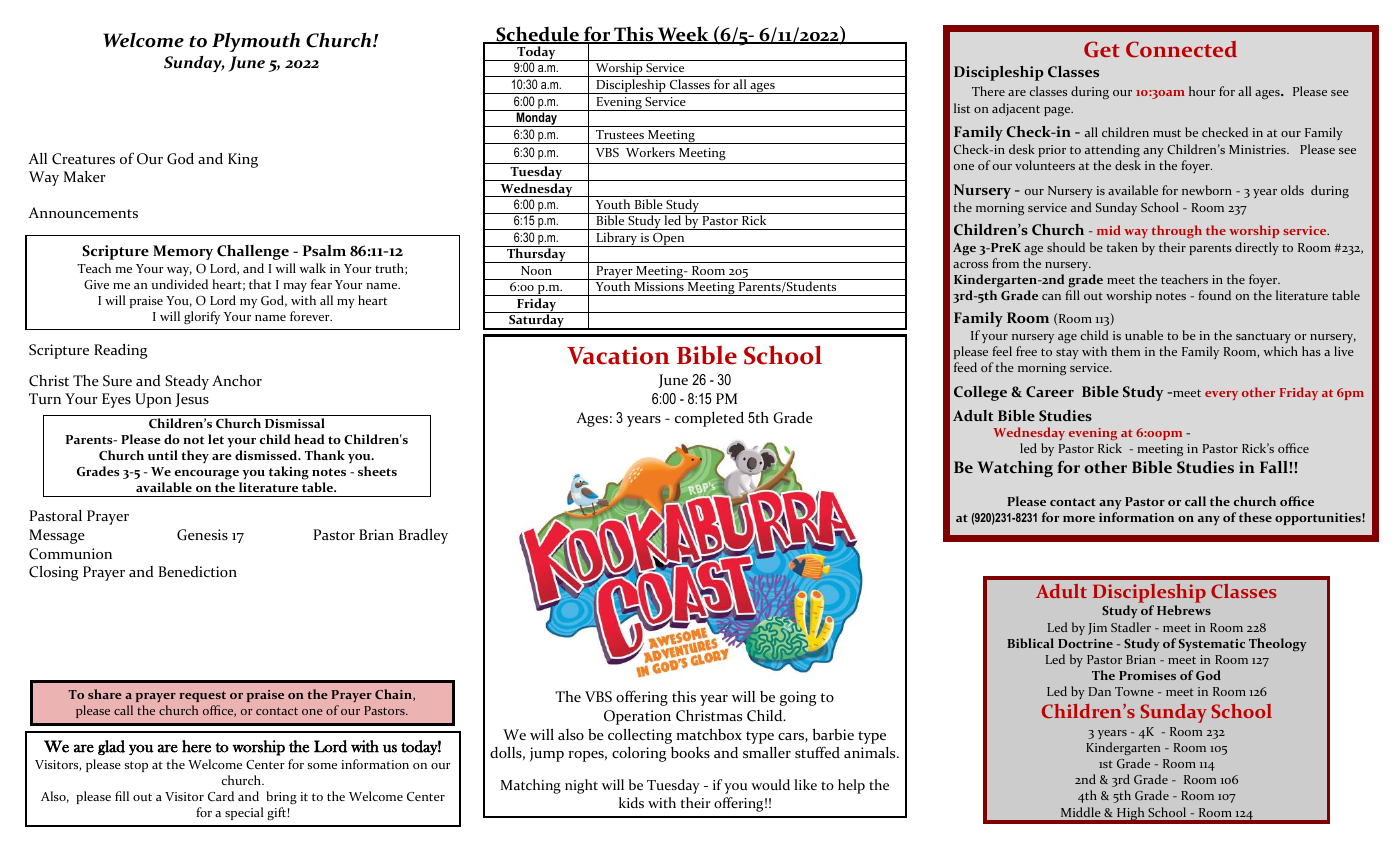 This screenshot has width=1400, height=850. Describe the element at coordinates (709, 419) in the screenshot. I see `completed` at that location.
